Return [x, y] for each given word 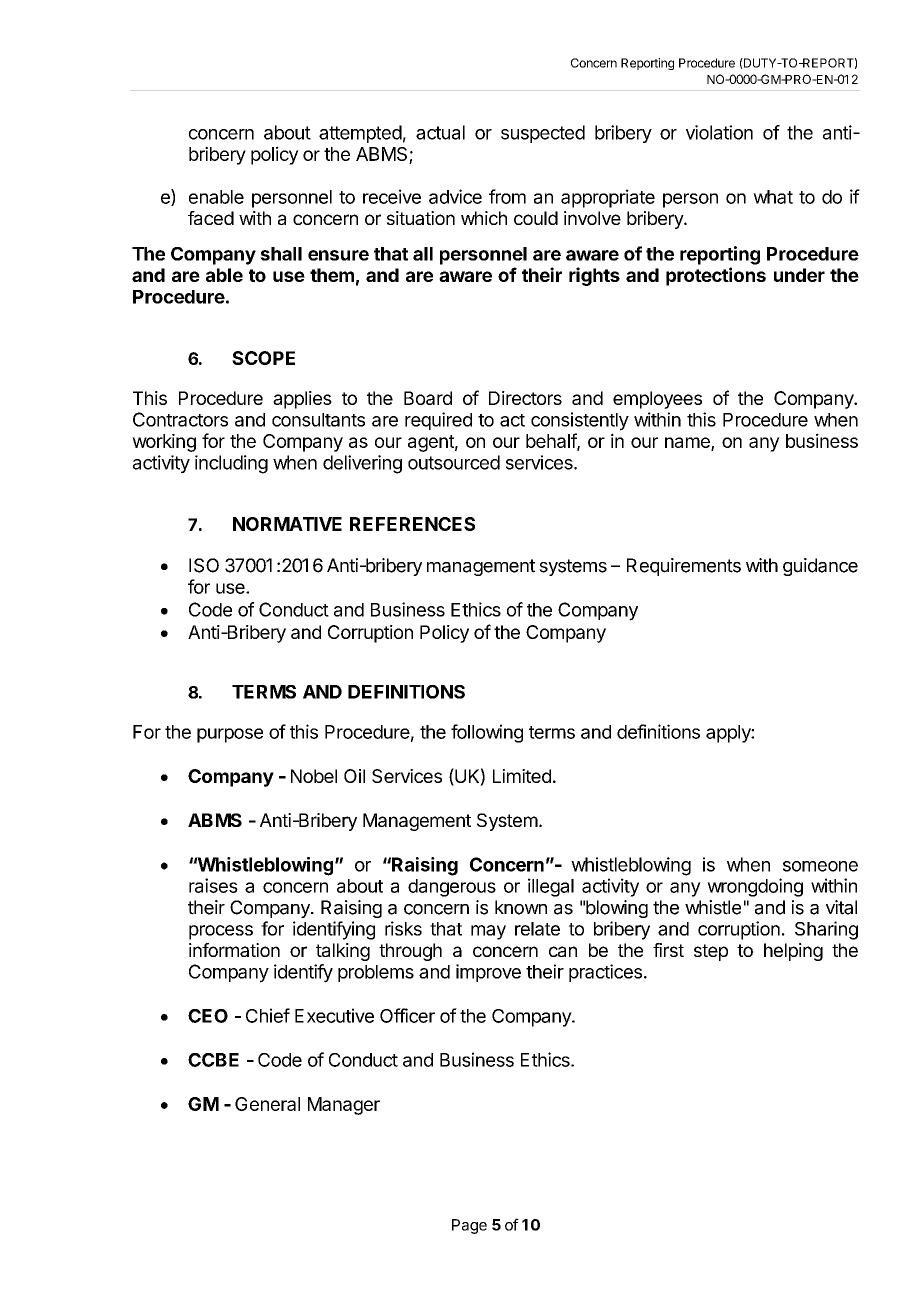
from [507, 196]
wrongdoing [755, 887]
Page [469, 1226]
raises [213, 885]
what [773, 197]
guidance [820, 567]
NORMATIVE [287, 524]
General [267, 1104]
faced [211, 218]
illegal [551, 887]
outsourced [454, 462]
